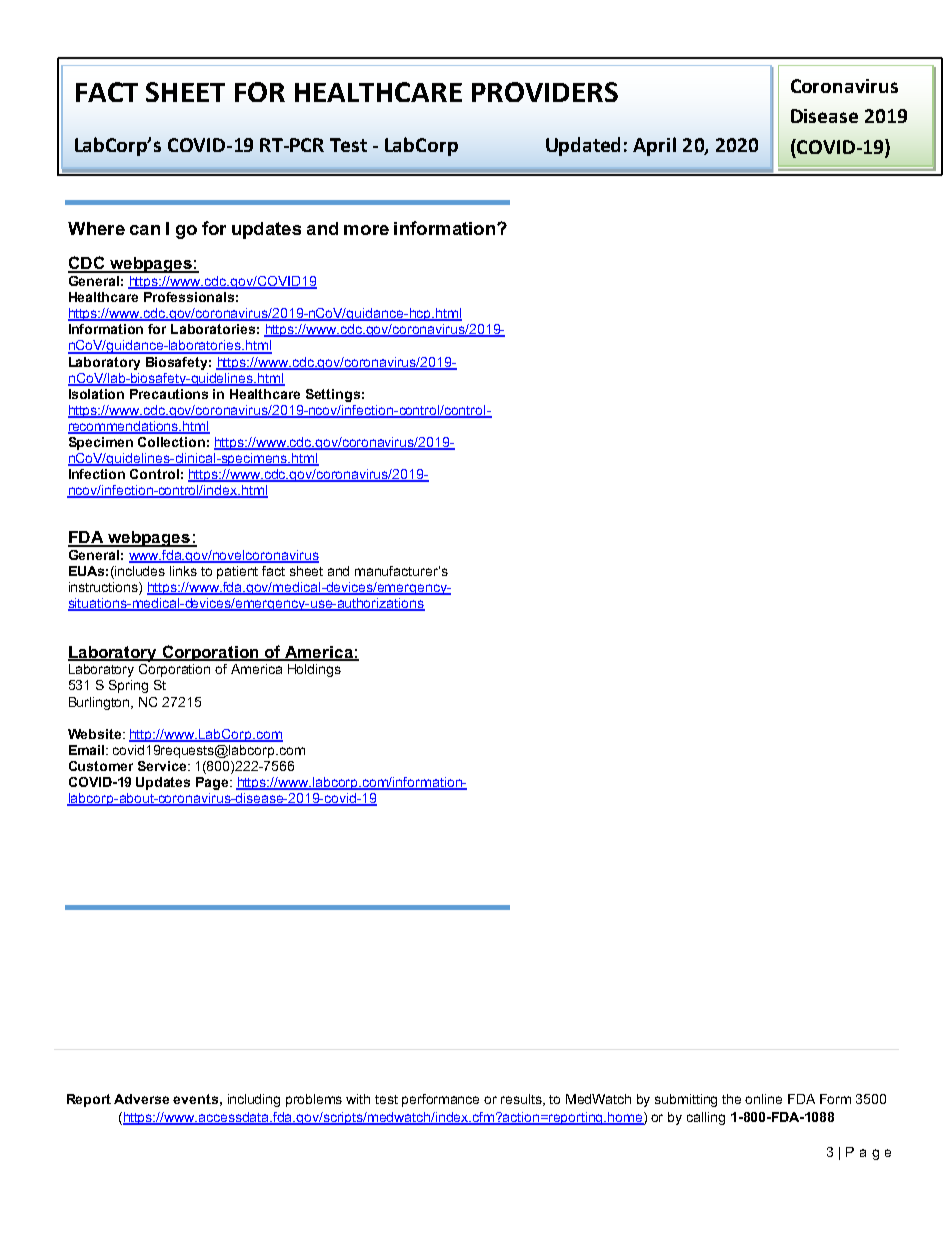 Image resolution: width=952 pixels, height=1233 pixels. Describe the element at coordinates (163, 766) in the image. I see `Service` at that location.
